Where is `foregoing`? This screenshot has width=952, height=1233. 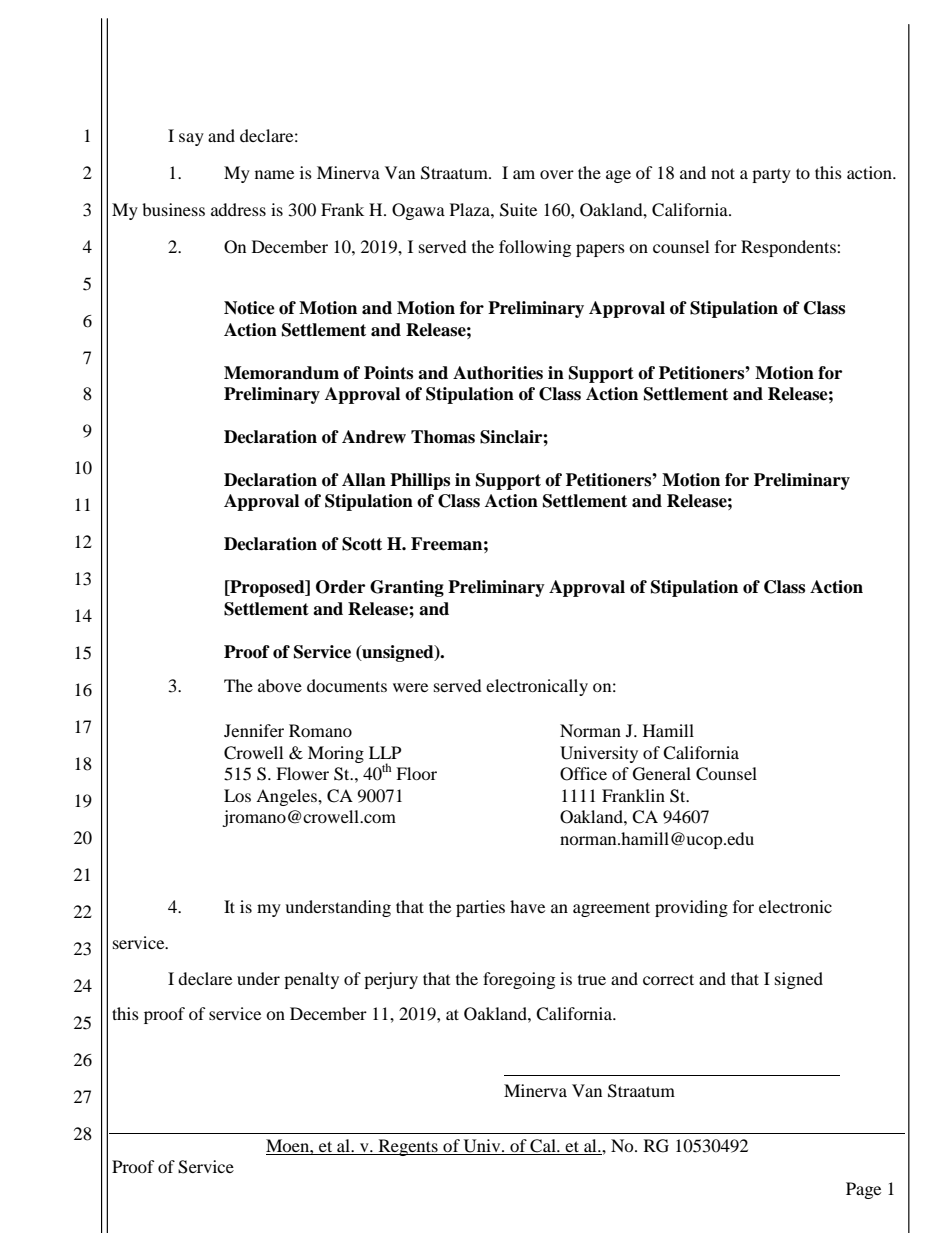 foregoing is located at coordinates (519, 980).
